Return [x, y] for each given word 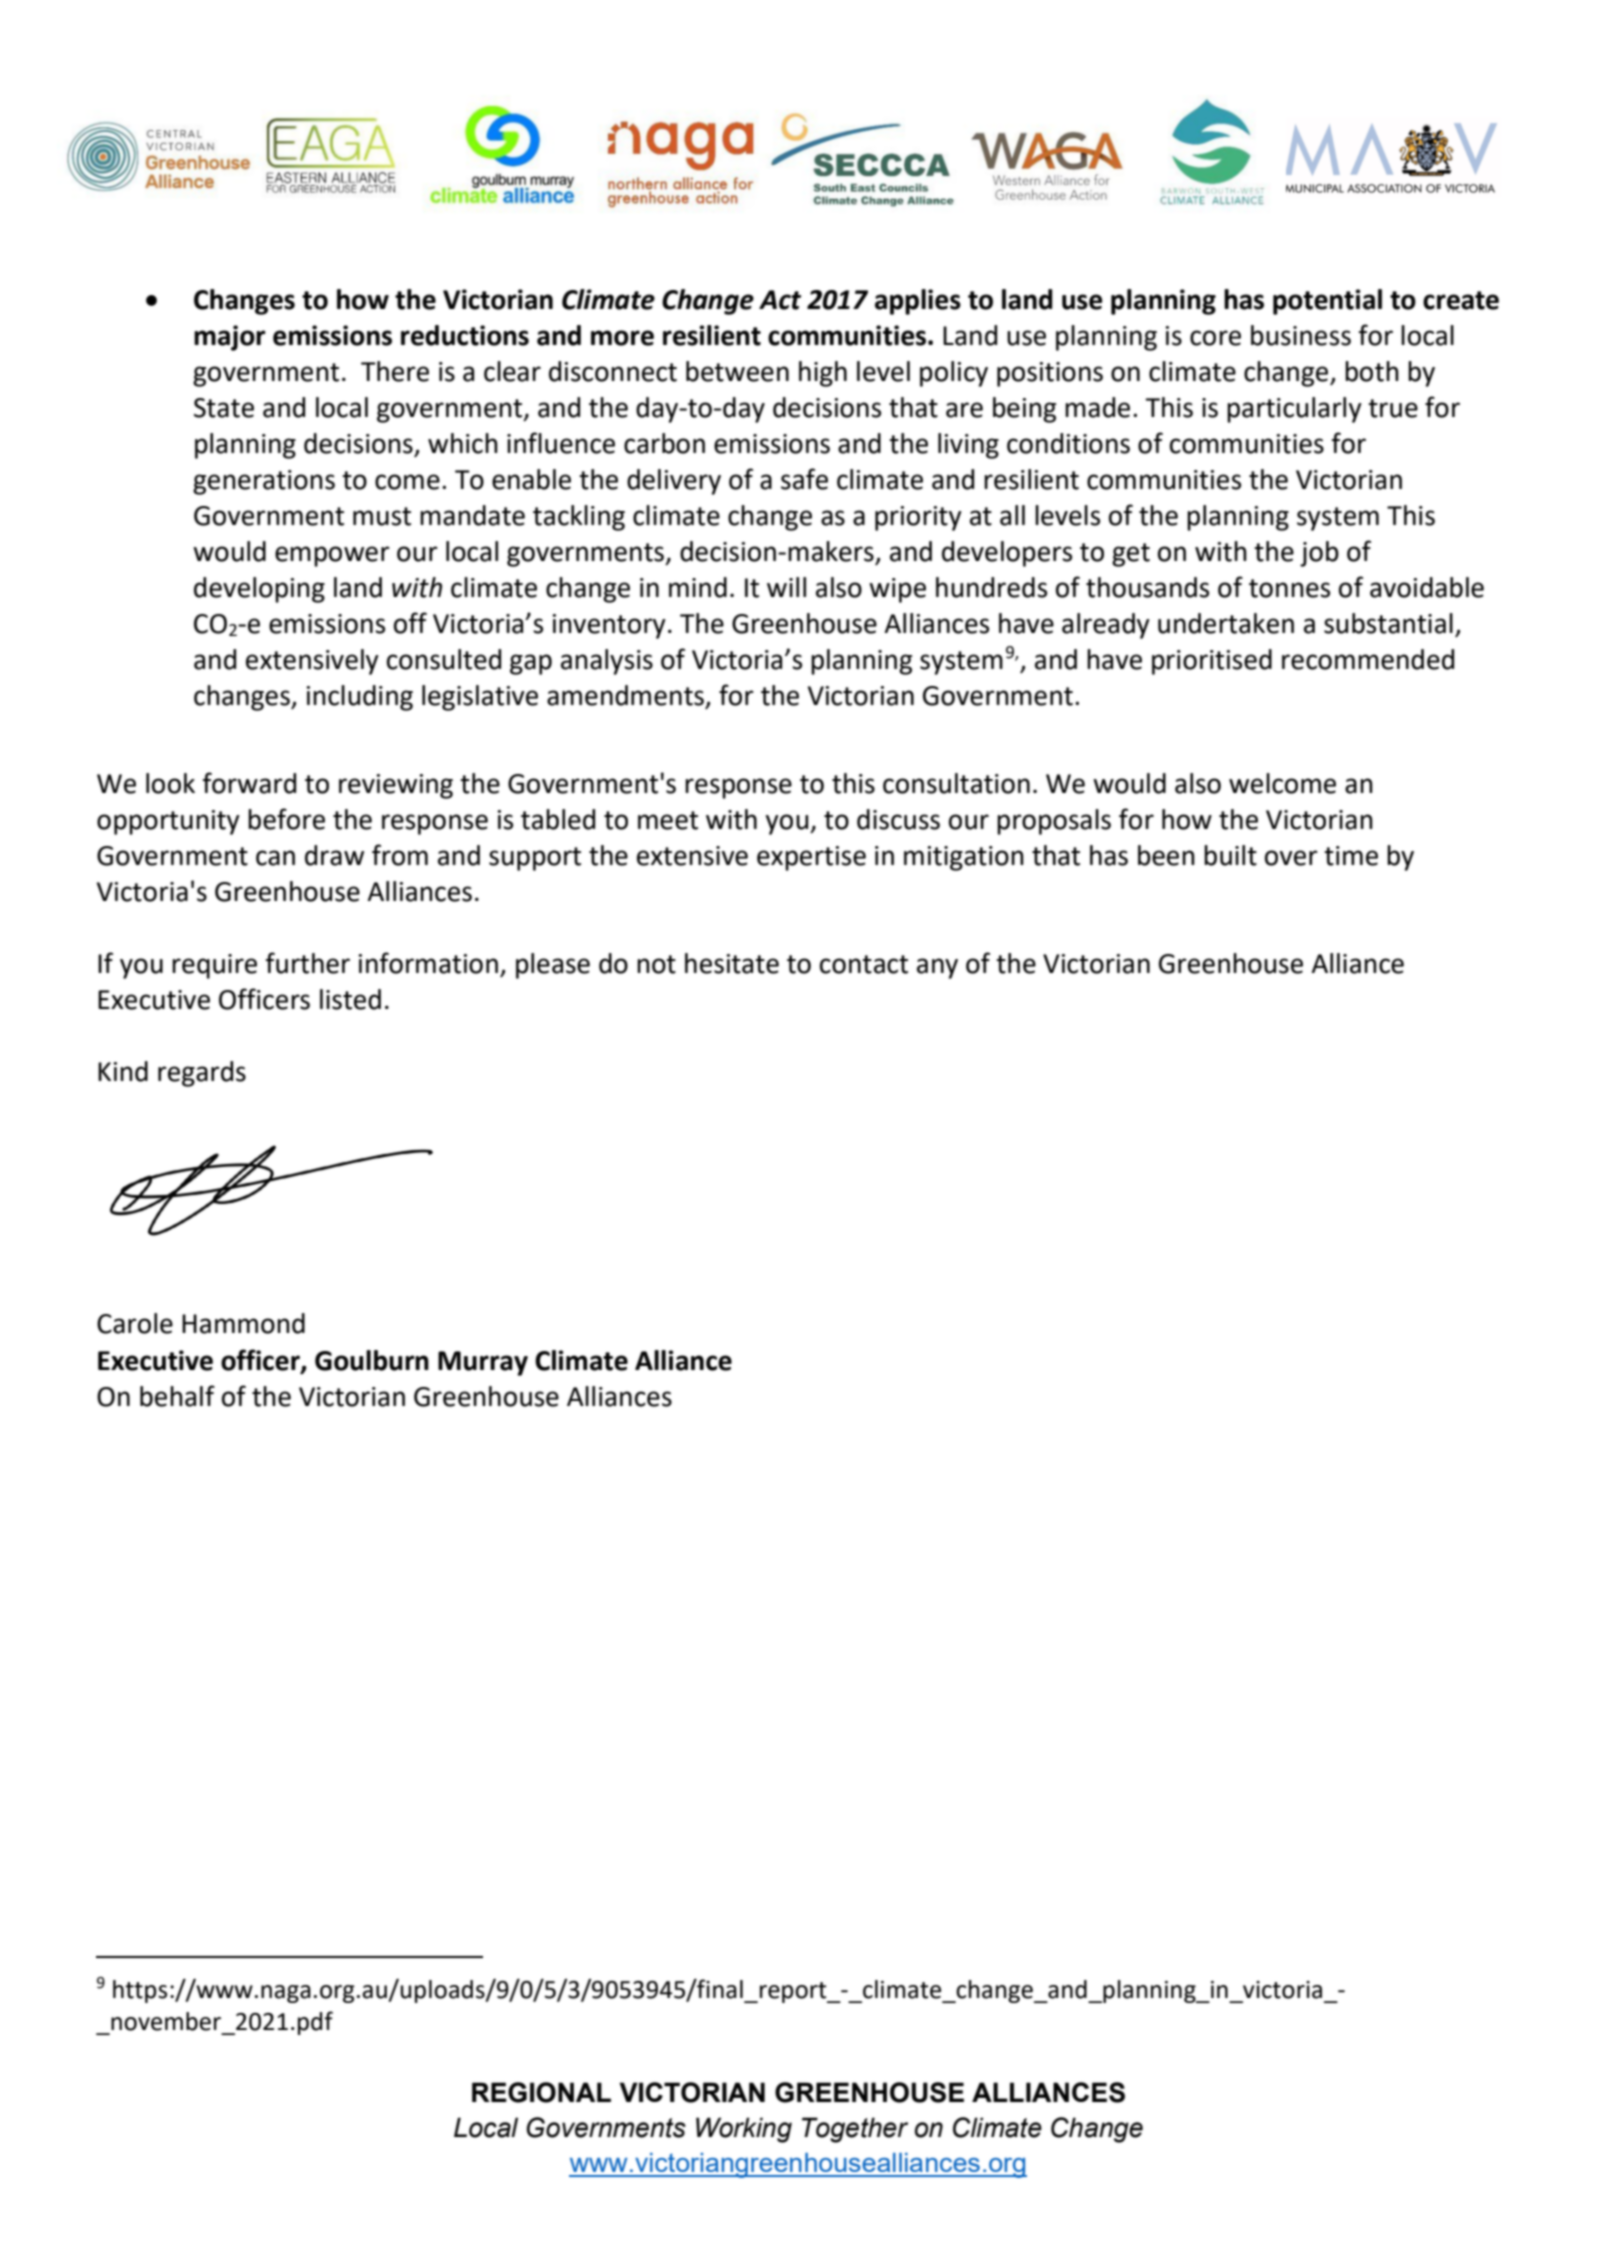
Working [744, 2130]
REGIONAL [541, 2092]
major [230, 338]
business [1301, 335]
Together [855, 2130]
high [823, 374]
